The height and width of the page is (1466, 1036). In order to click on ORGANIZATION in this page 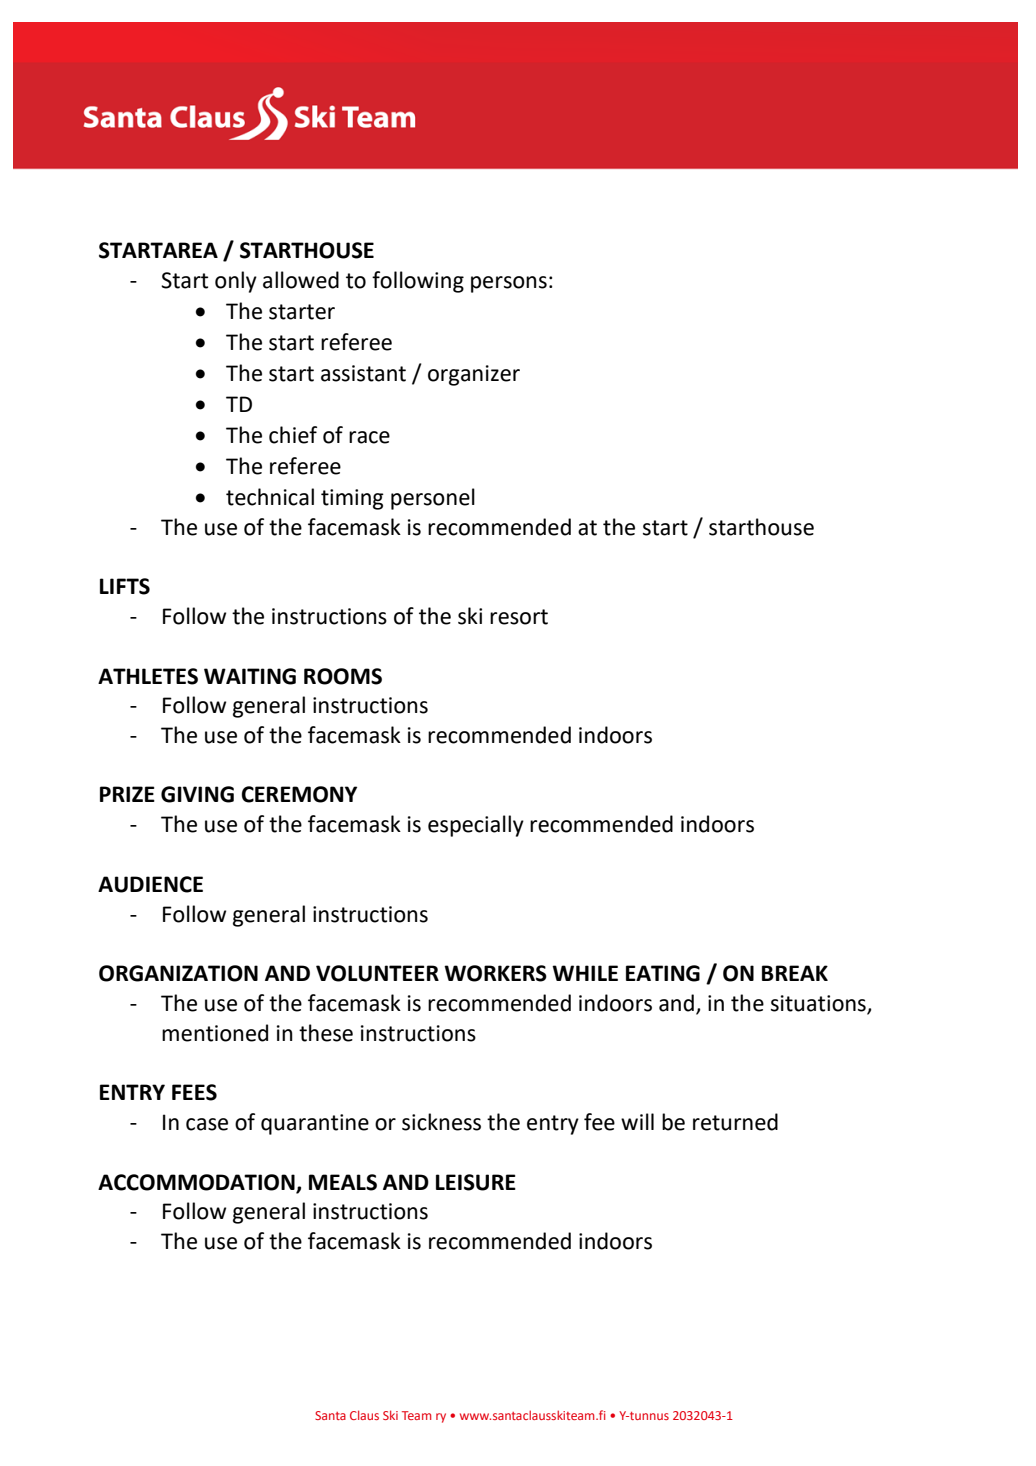, I will do `click(178, 973)`.
